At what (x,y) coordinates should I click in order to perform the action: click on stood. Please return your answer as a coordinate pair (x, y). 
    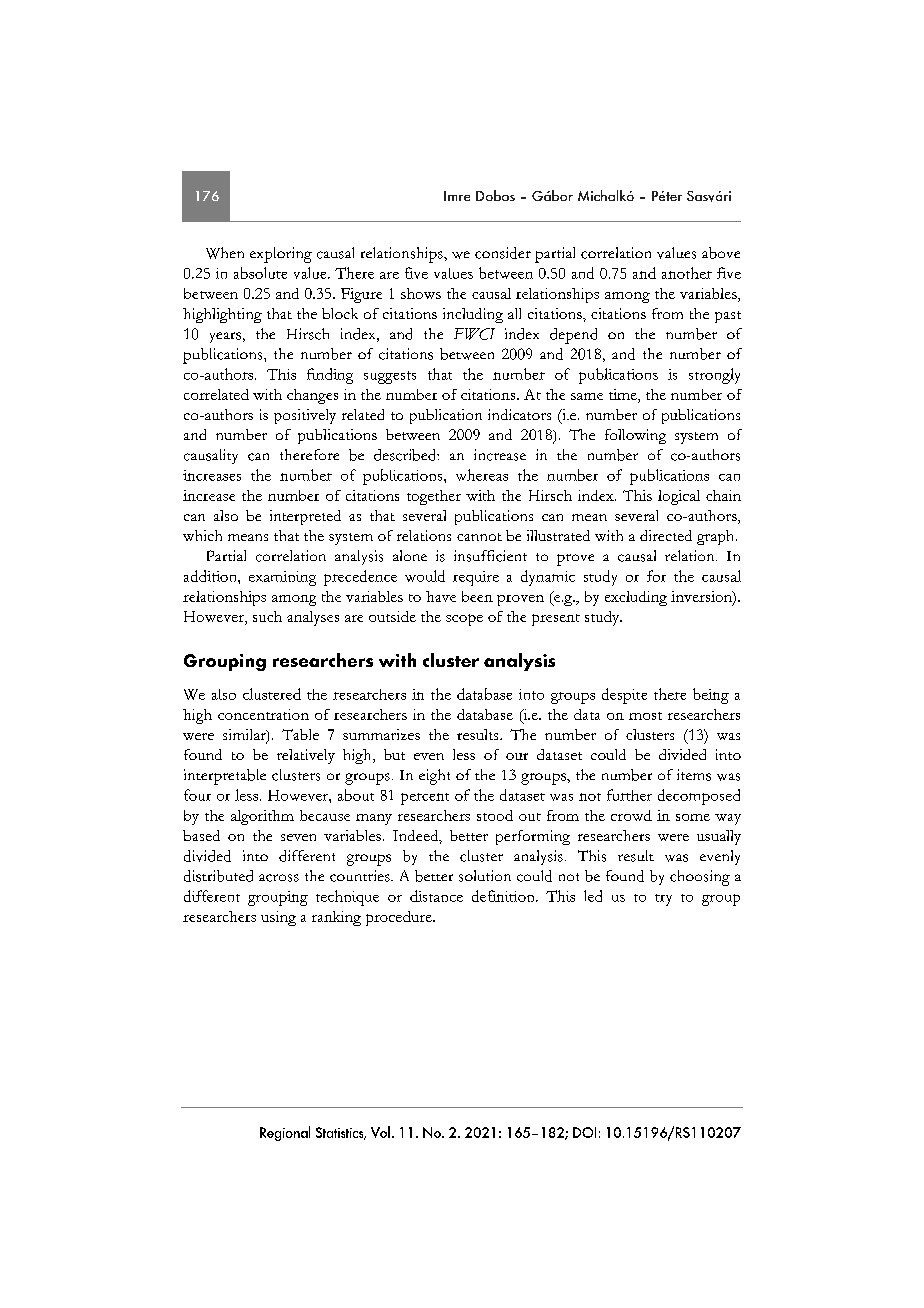
    Looking at the image, I should click on (495, 815).
